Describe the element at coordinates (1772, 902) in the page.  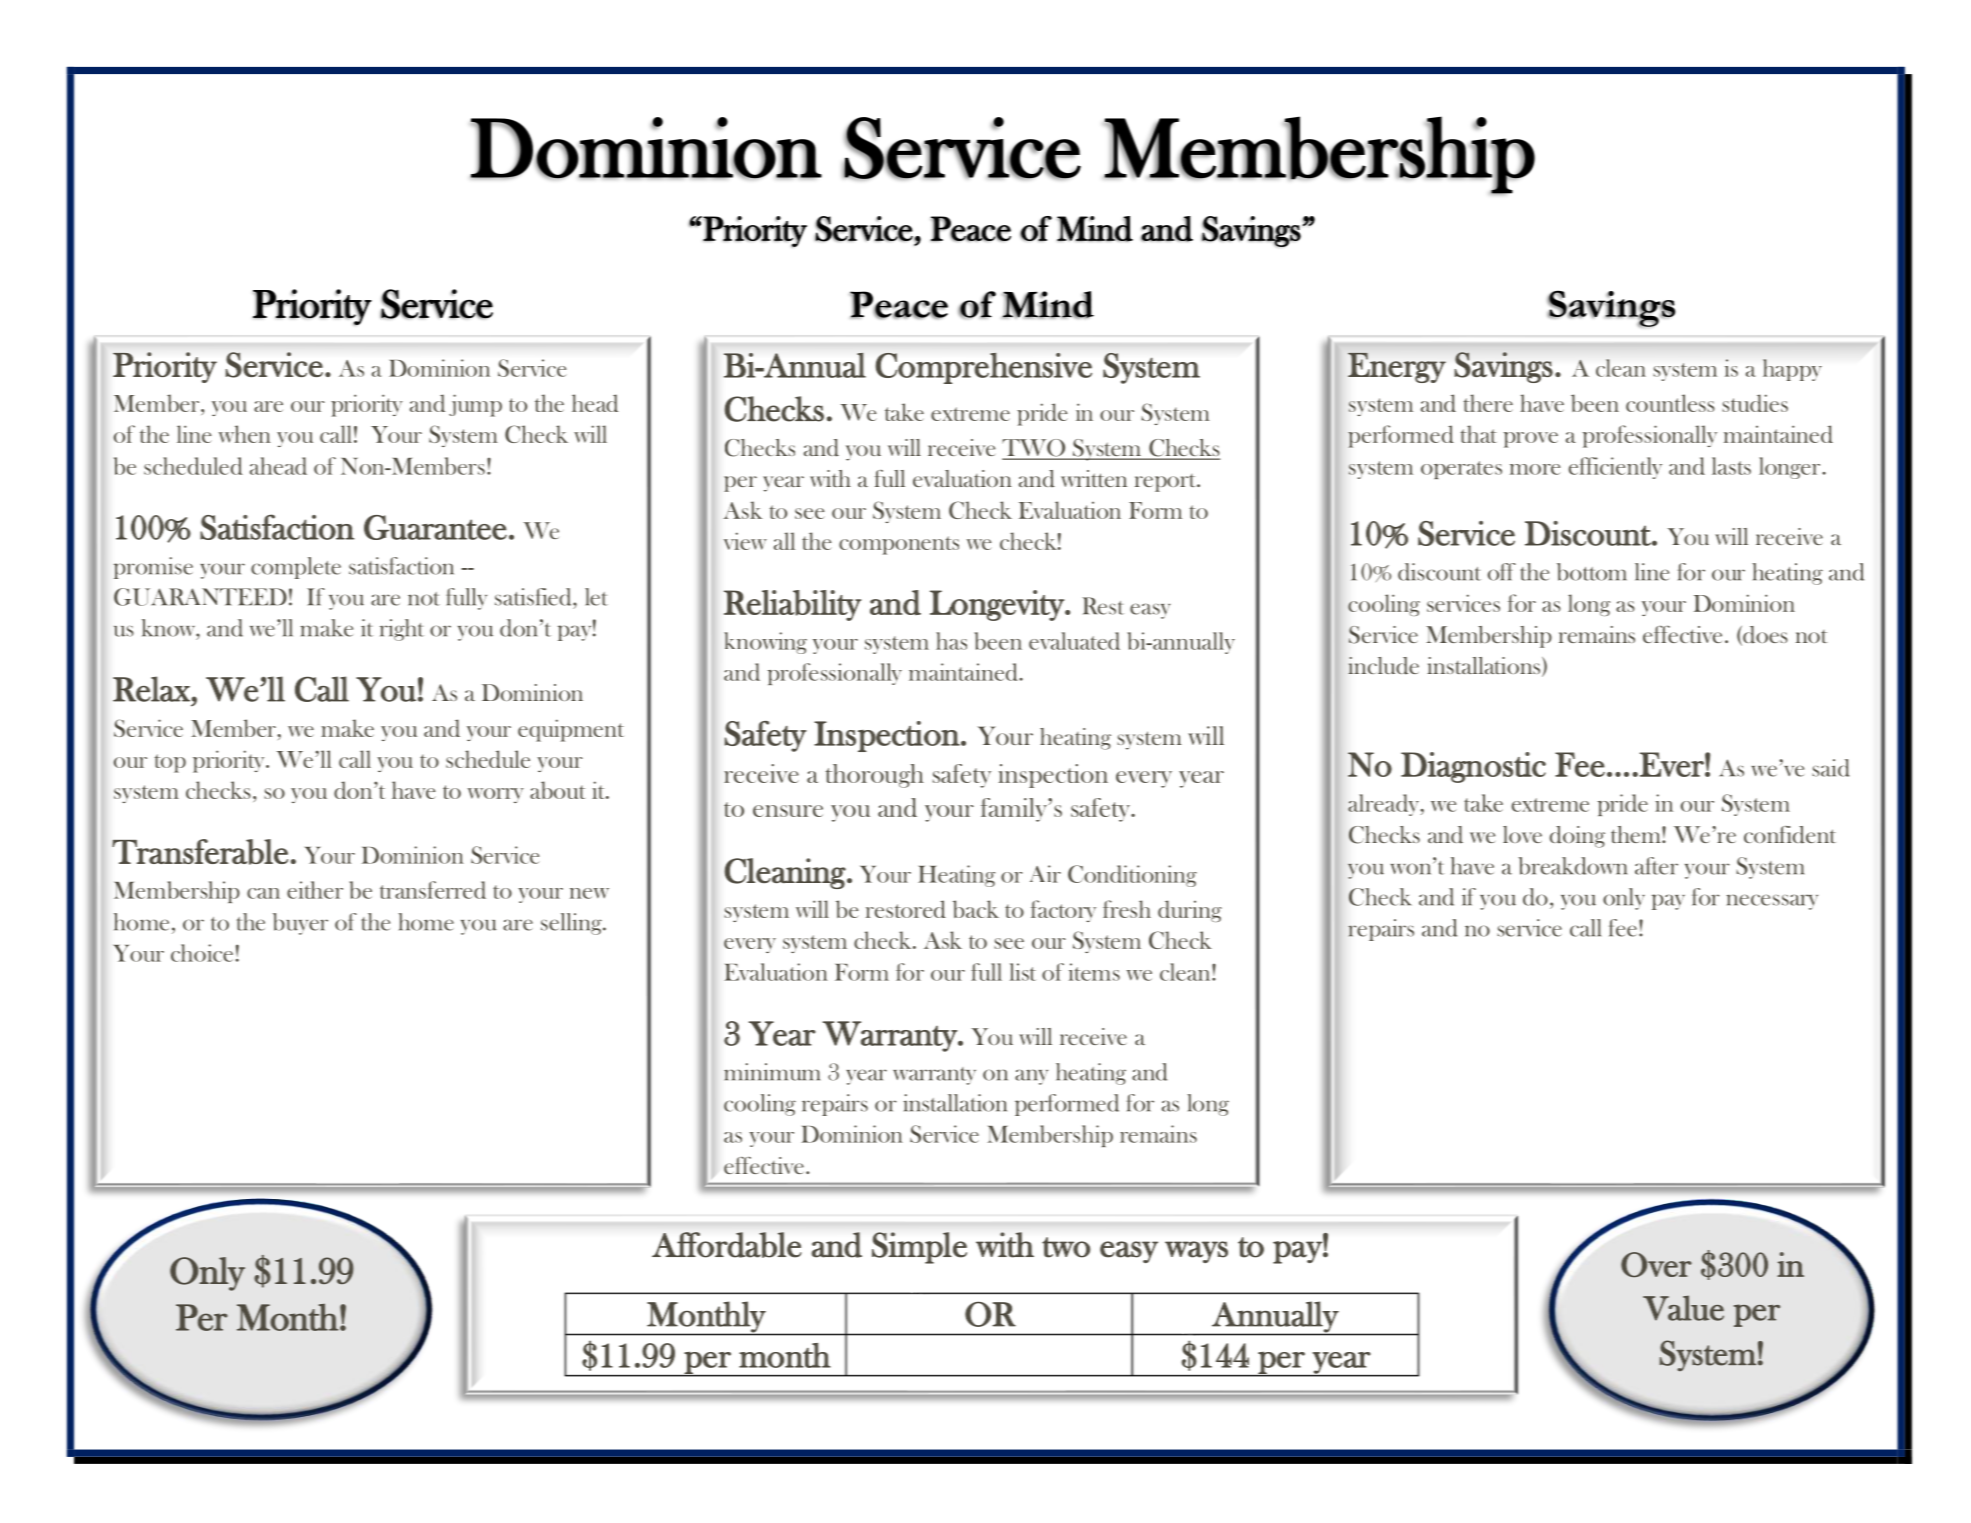
I see `necessary` at that location.
